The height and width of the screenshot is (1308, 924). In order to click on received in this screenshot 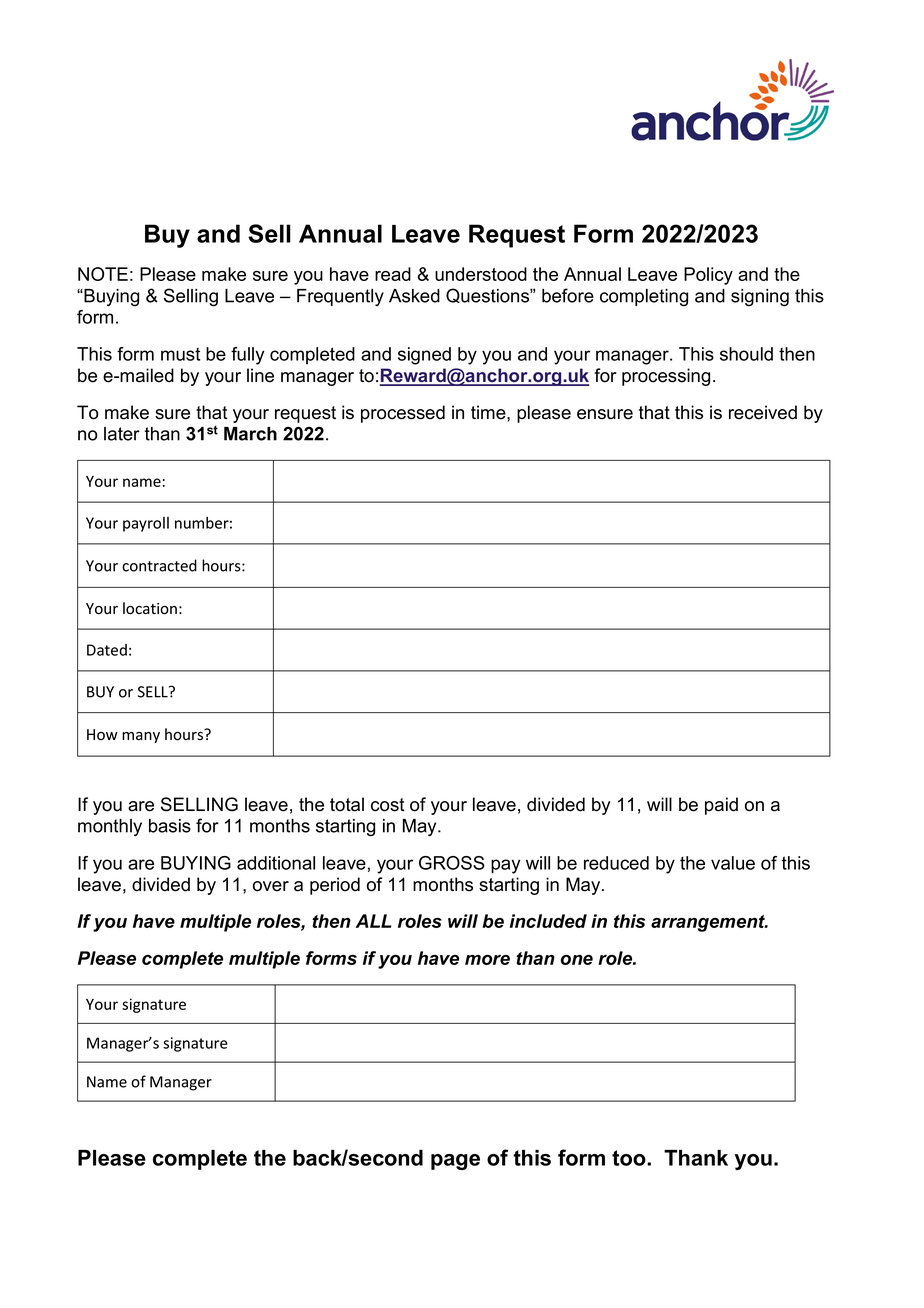, I will do `click(763, 412)`.
